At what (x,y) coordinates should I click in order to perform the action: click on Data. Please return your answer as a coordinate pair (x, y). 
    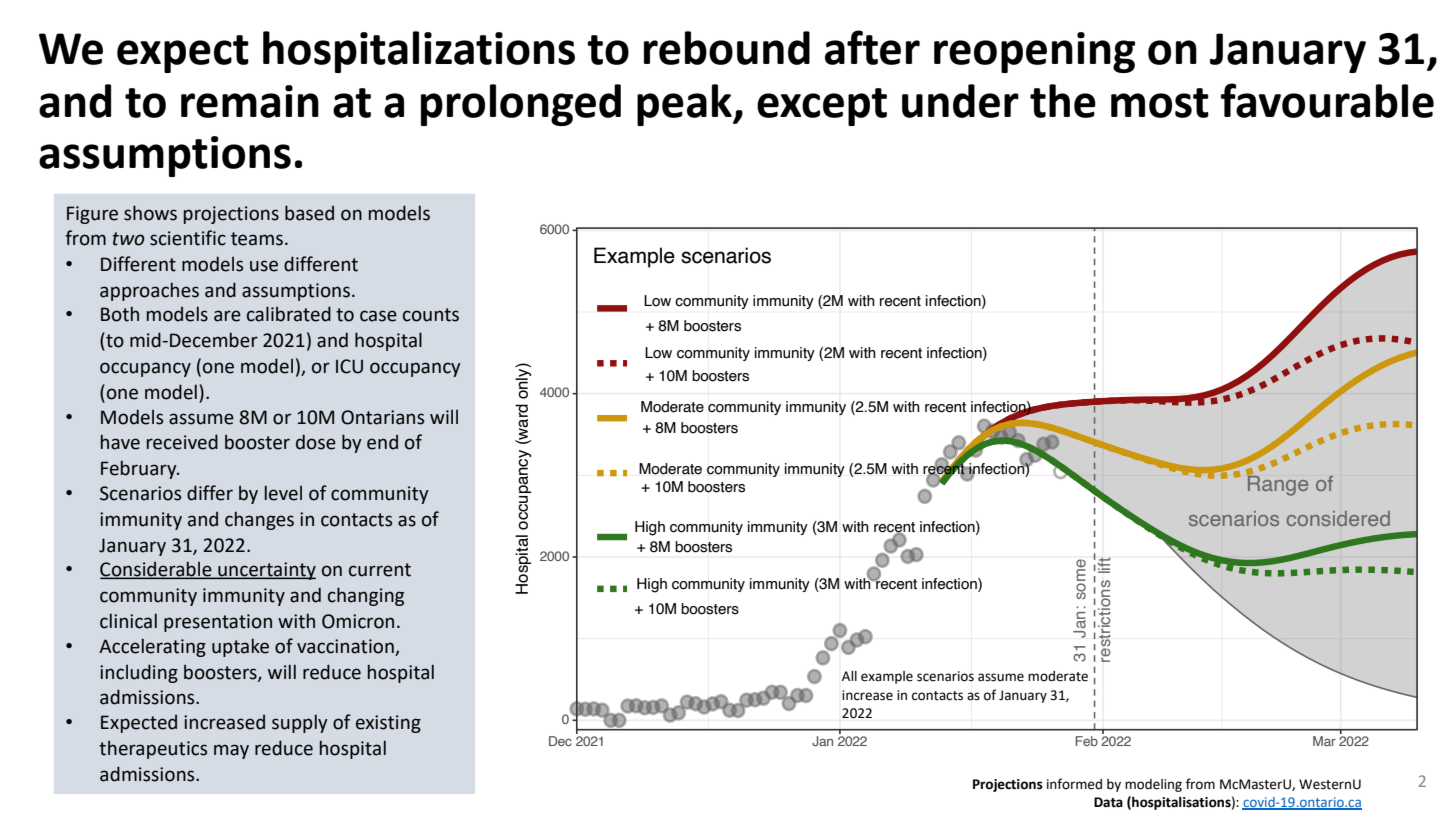
    Looking at the image, I should click on (1108, 802).
